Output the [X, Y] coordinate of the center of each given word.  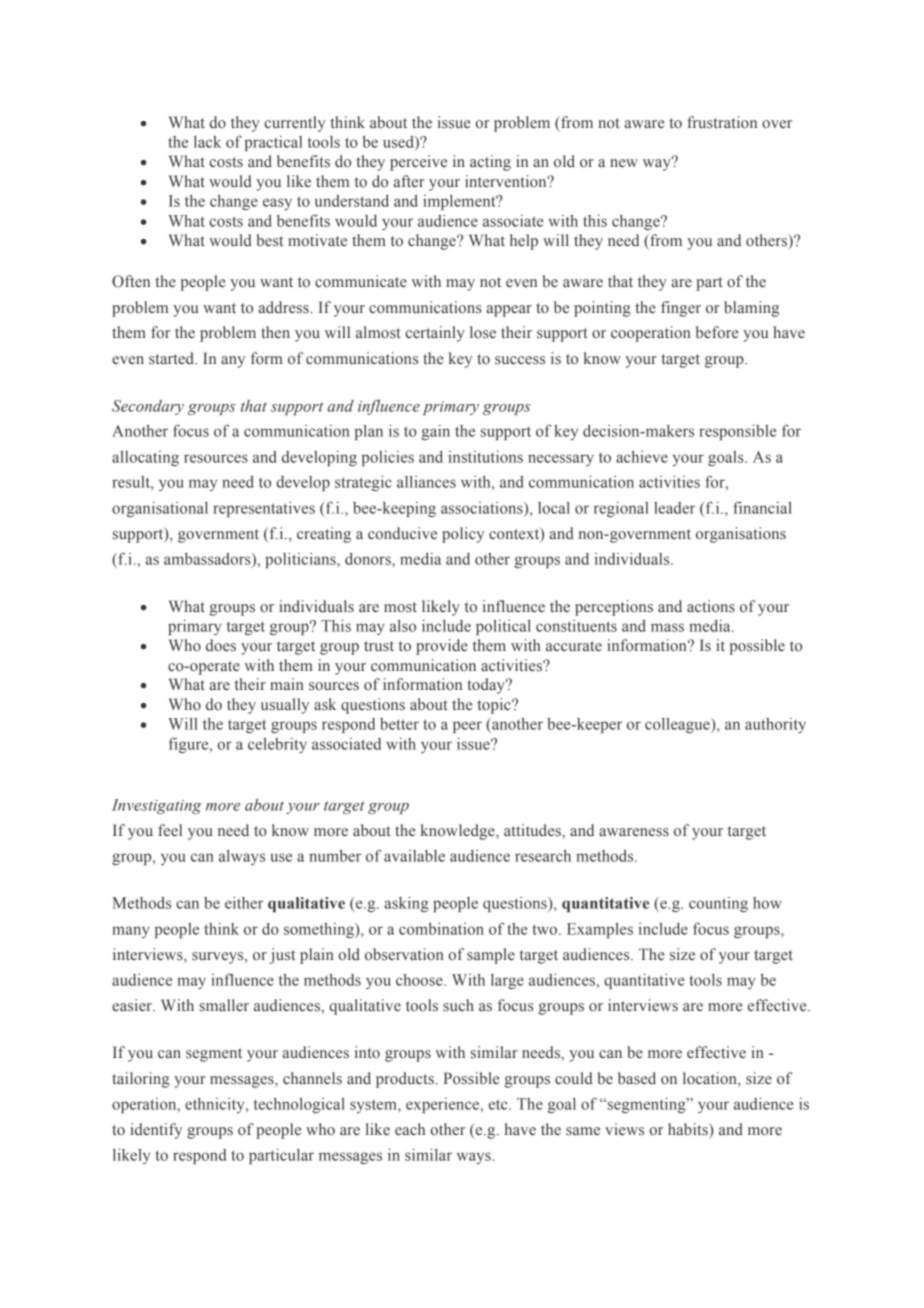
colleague [678, 725]
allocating [145, 458]
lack [207, 142]
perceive [418, 163]
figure [190, 745]
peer [467, 727]
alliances [426, 482]
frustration [722, 122]
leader [674, 508]
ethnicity [216, 1105]
